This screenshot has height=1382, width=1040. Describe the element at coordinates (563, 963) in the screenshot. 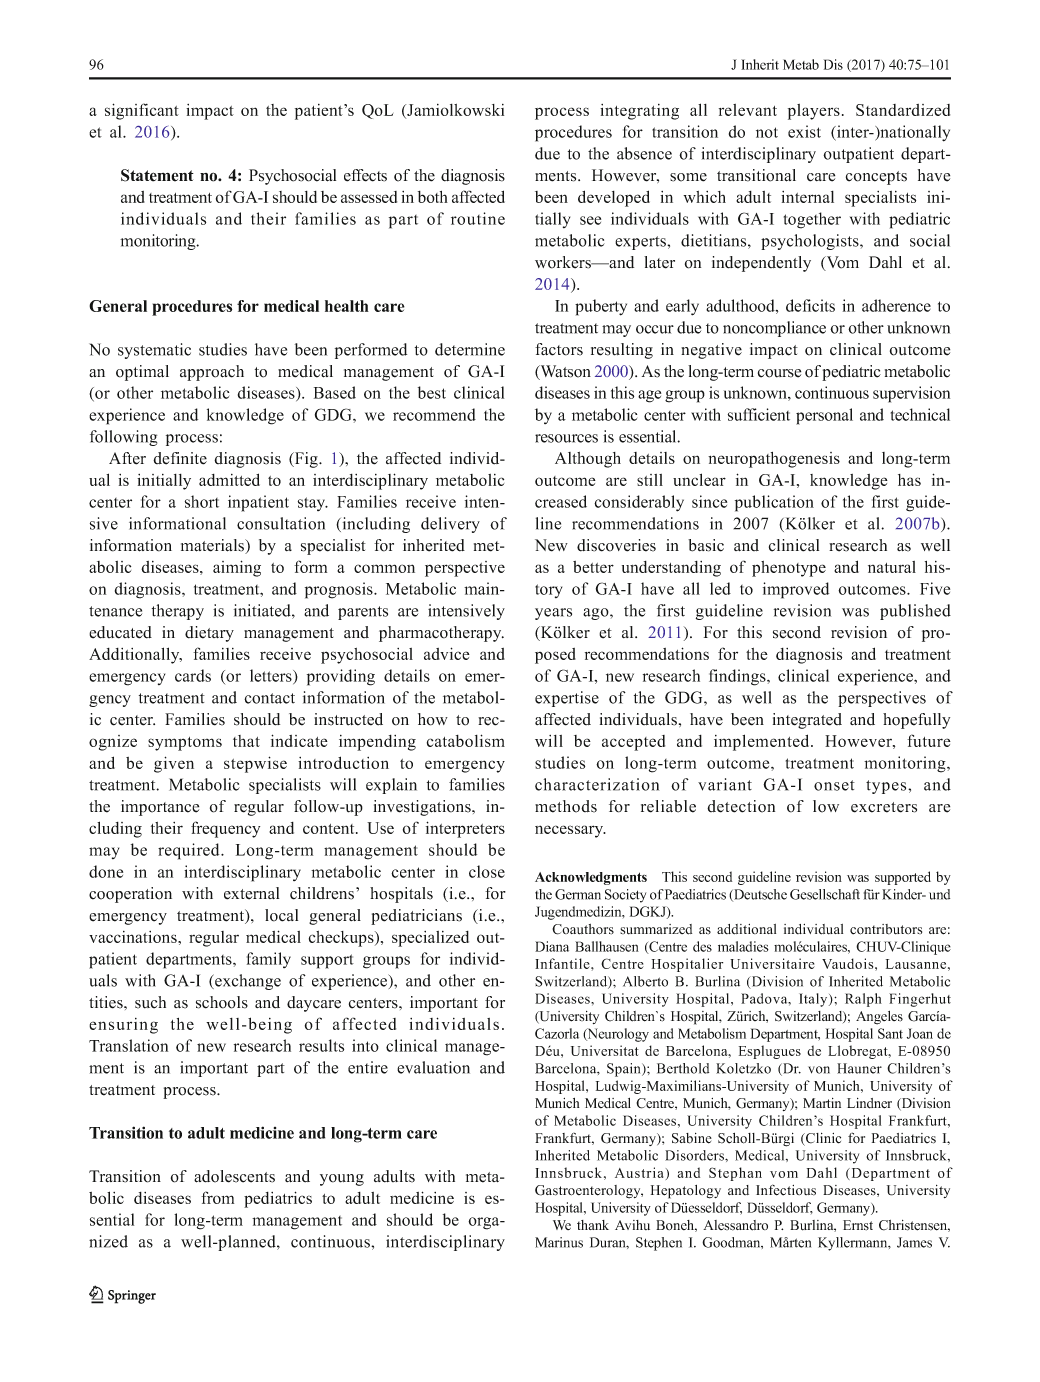

I see `Infantile` at that location.
